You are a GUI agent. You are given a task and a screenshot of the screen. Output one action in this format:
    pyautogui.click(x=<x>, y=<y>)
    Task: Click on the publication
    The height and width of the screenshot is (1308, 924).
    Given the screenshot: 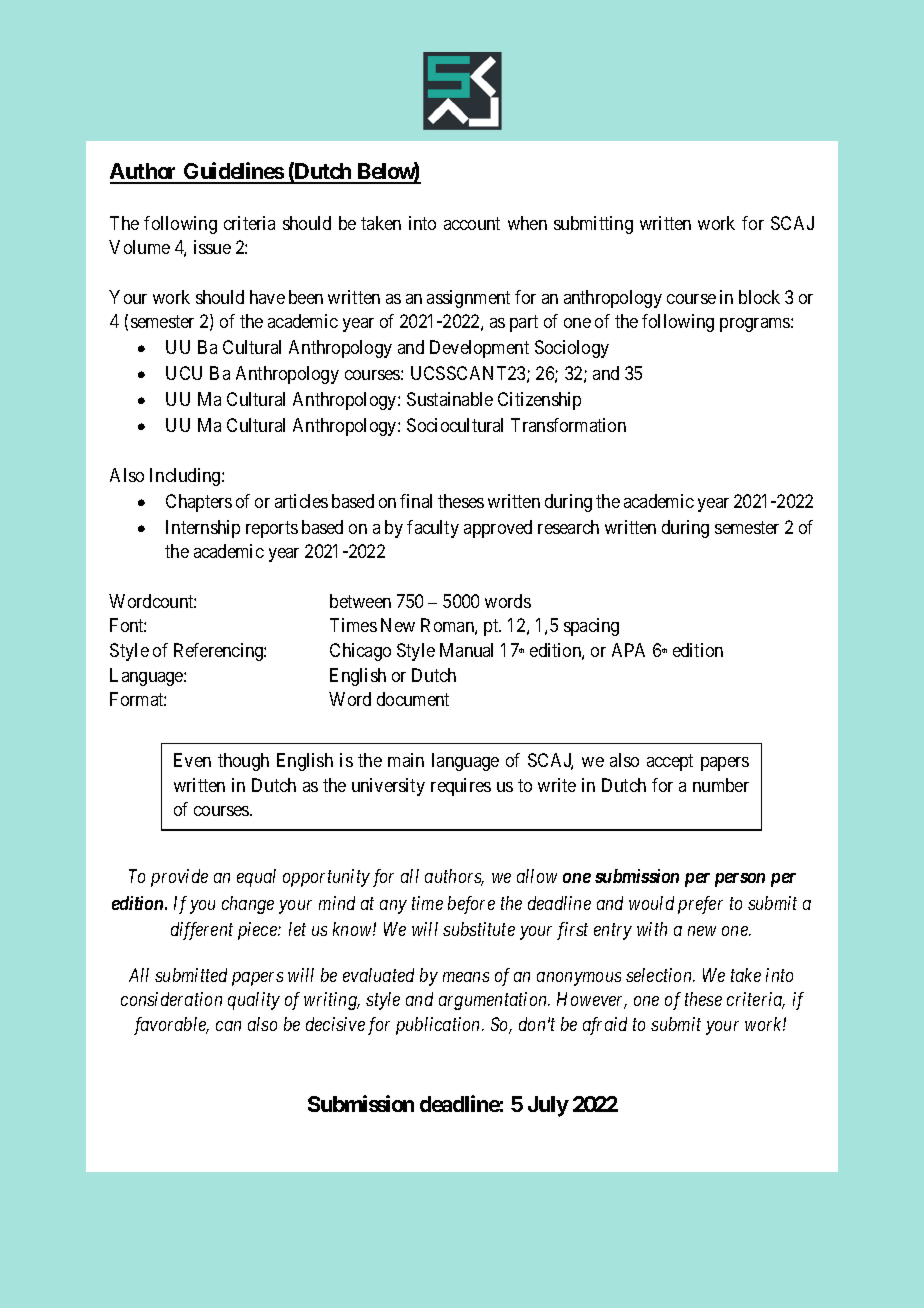 What is the action you would take?
    pyautogui.click(x=439, y=1026)
